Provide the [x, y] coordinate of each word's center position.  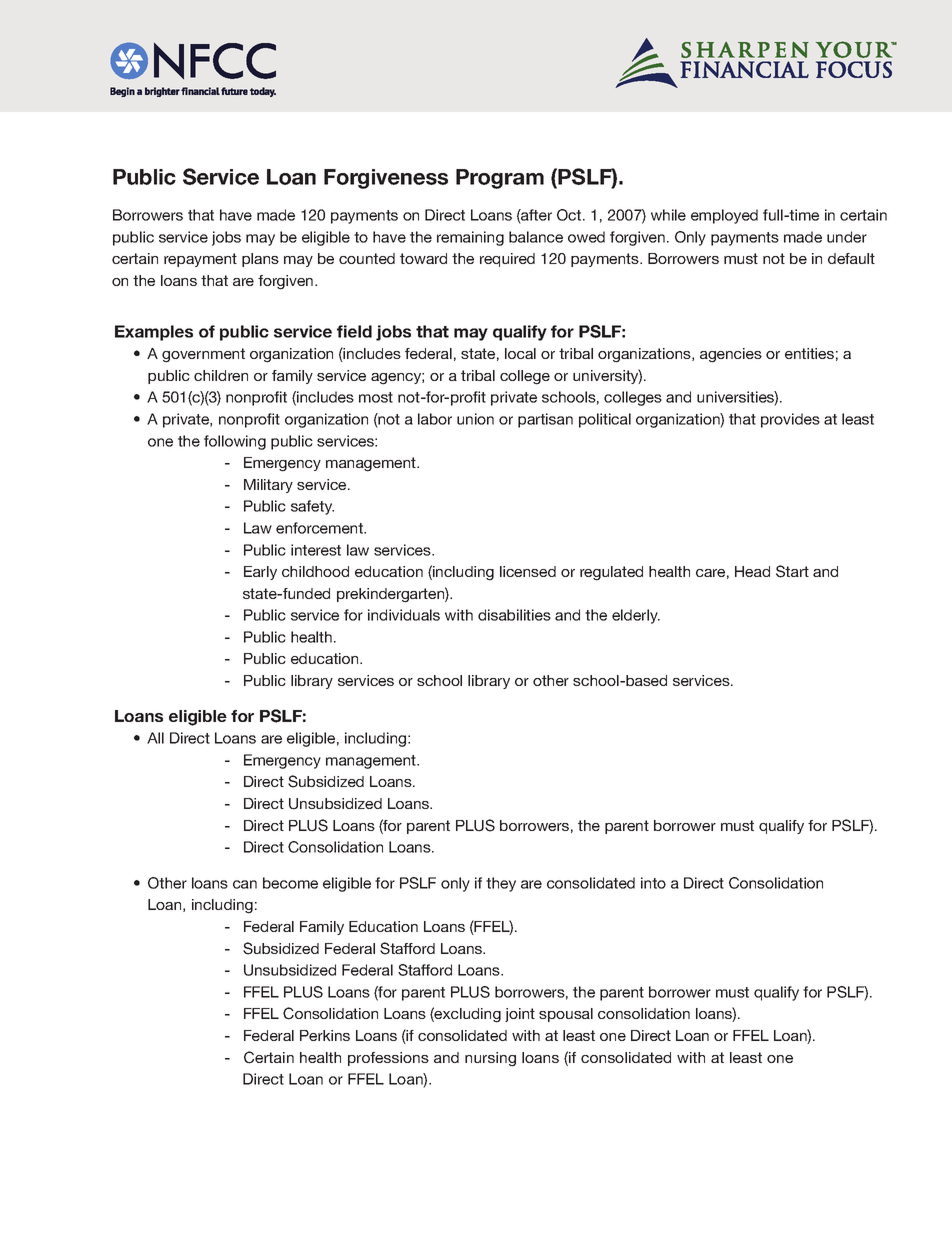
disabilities [514, 615]
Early [260, 573]
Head [752, 571]
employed [724, 216]
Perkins [325, 1035]
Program [500, 179]
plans [260, 260]
